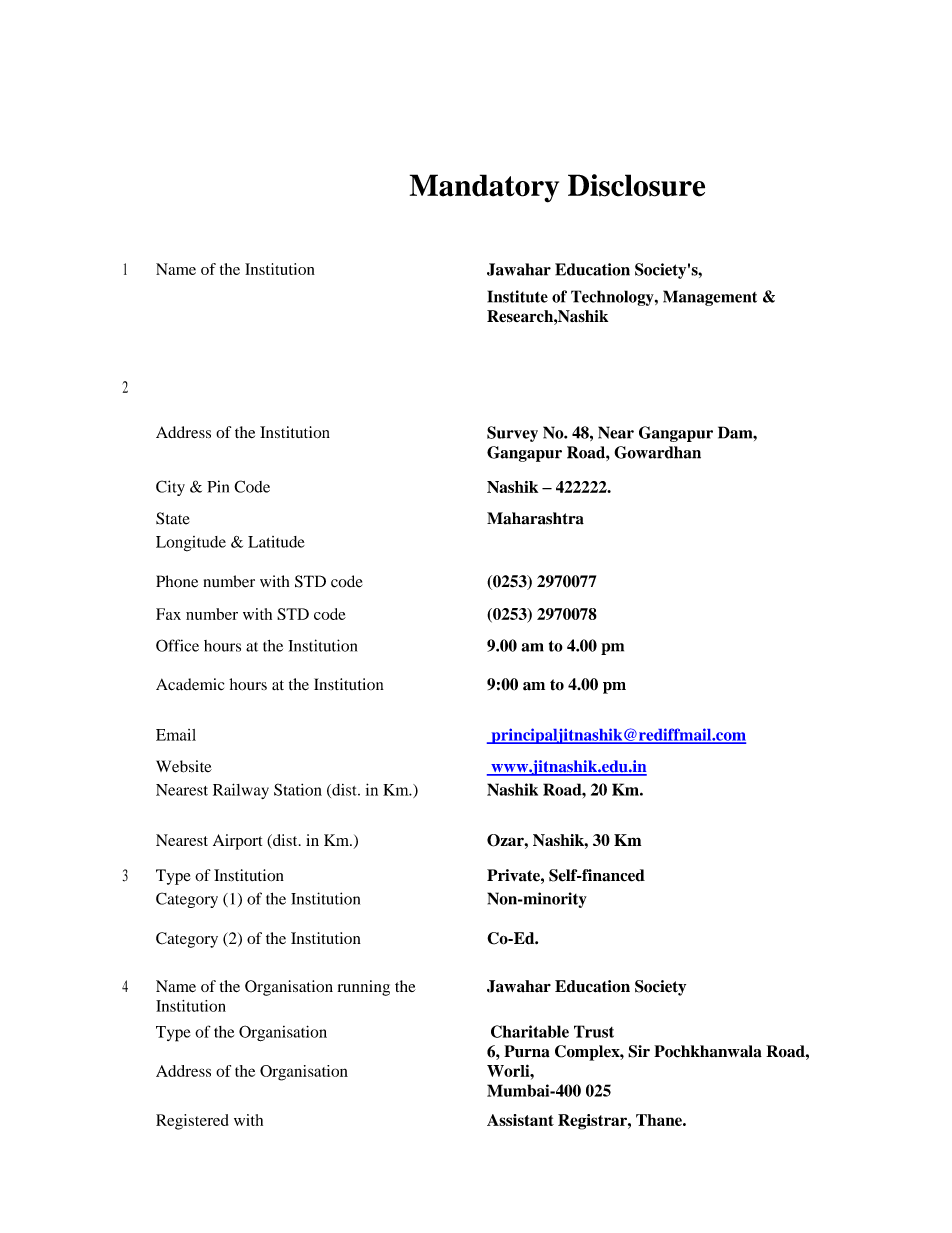 The image size is (952, 1233). Describe the element at coordinates (639, 1051) in the screenshot. I see `Sir` at that location.
